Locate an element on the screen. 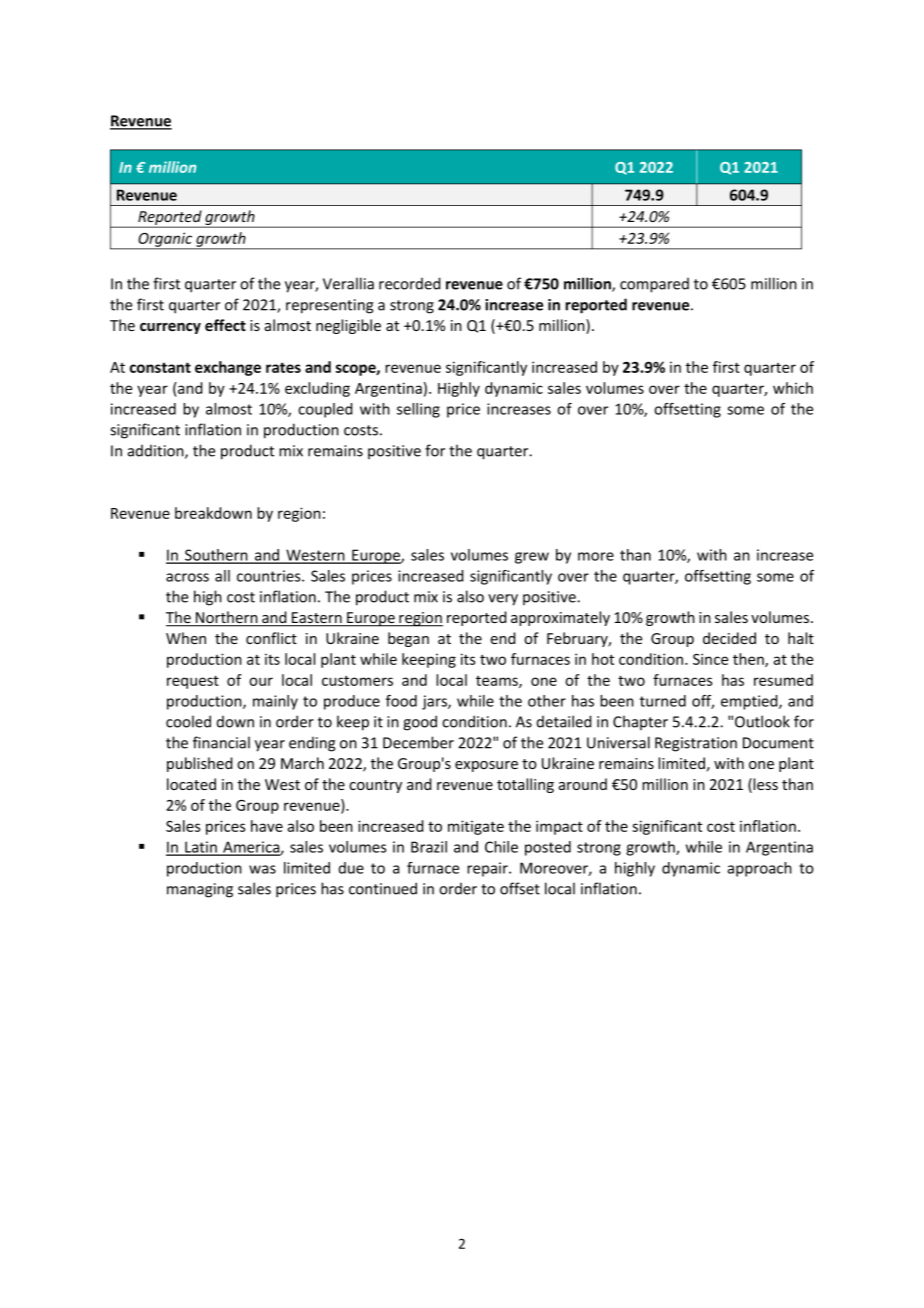  very is located at coordinates (503, 600).
